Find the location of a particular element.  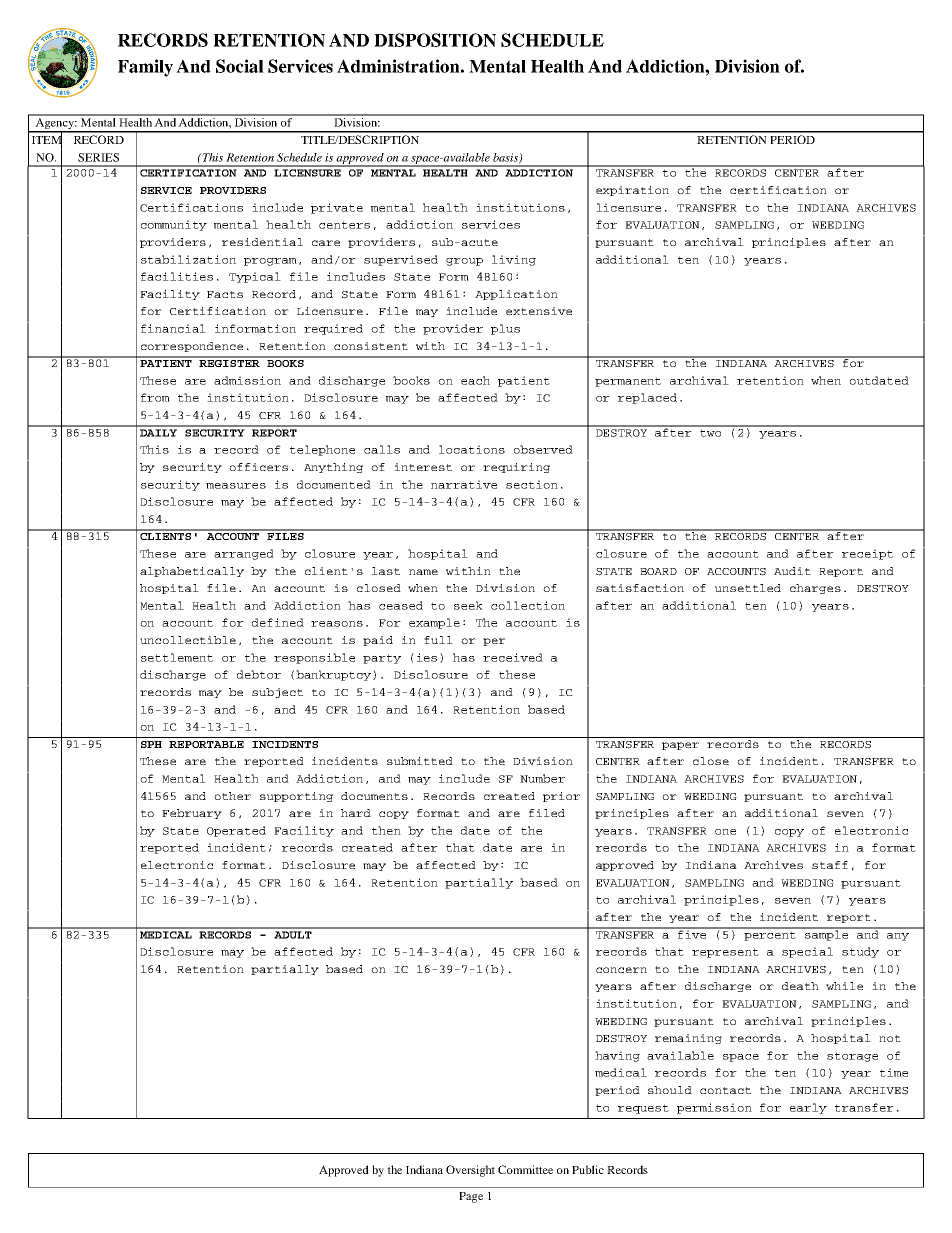

Oversight is located at coordinates (470, 1171).
